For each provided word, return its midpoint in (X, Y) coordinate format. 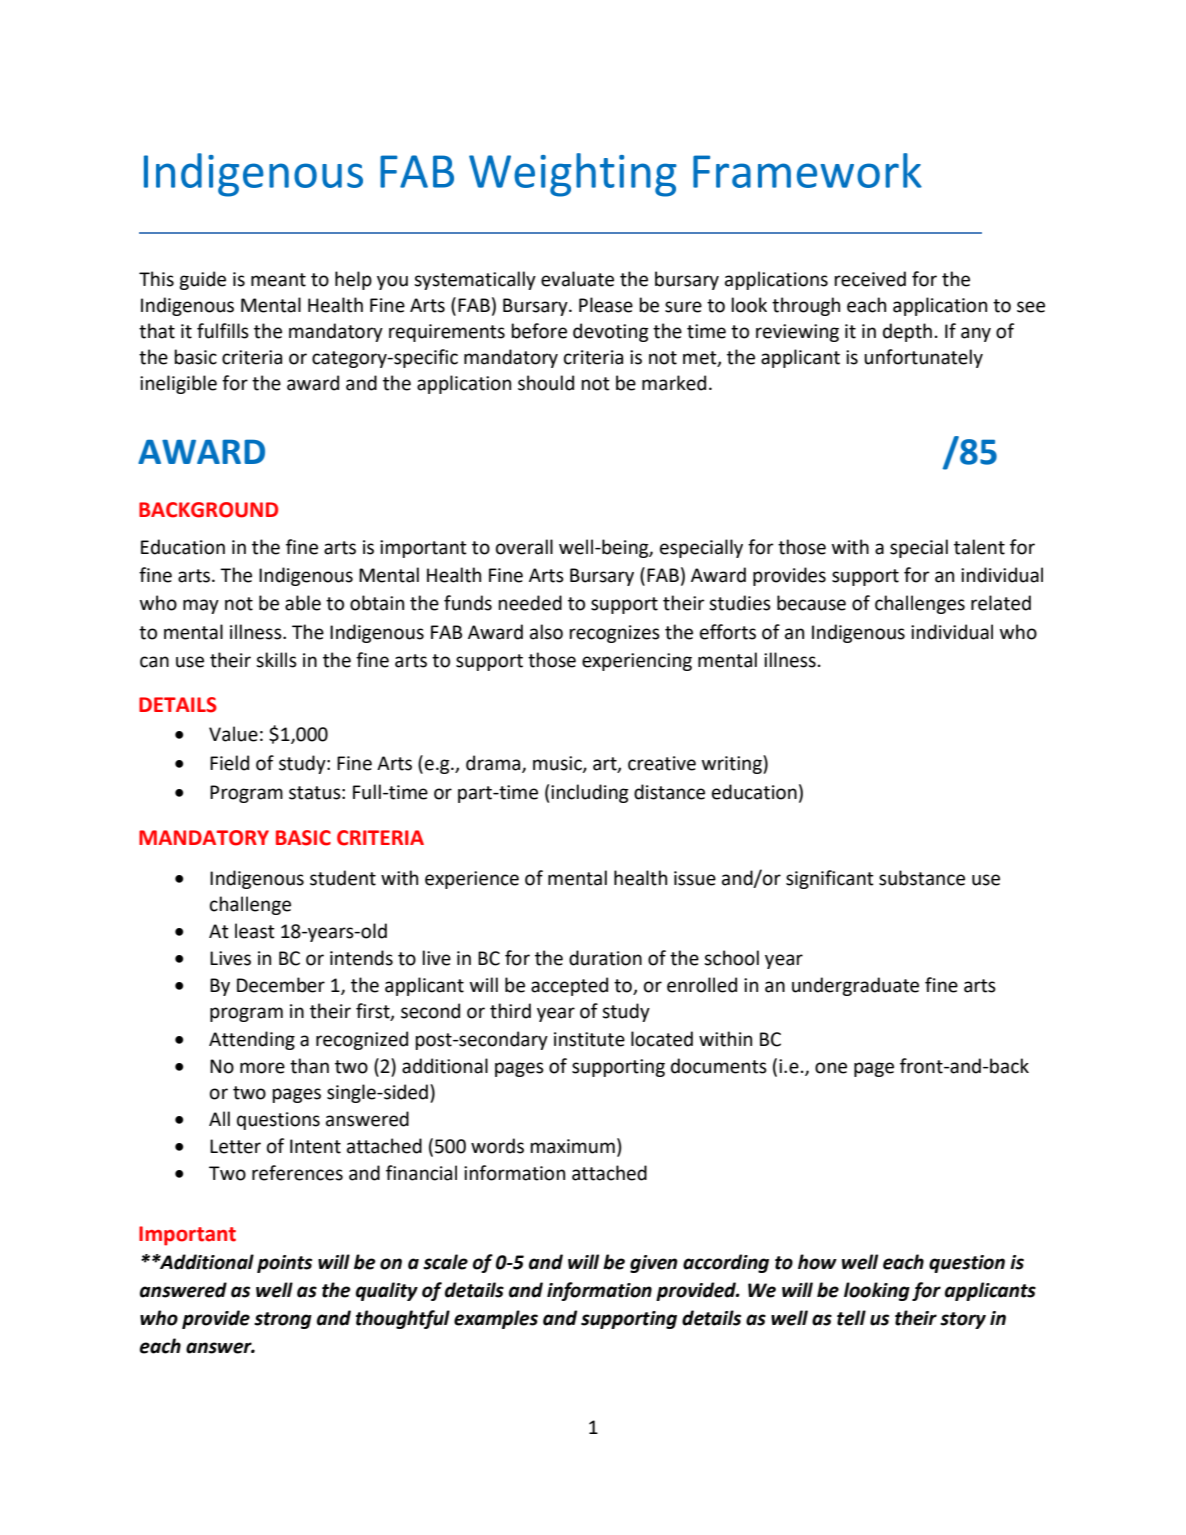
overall (524, 547)
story (963, 1320)
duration (605, 958)
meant (278, 280)
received (870, 279)
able (303, 603)
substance (922, 878)
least (255, 931)
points (284, 1264)
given (654, 1264)
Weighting (573, 175)
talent (979, 547)
